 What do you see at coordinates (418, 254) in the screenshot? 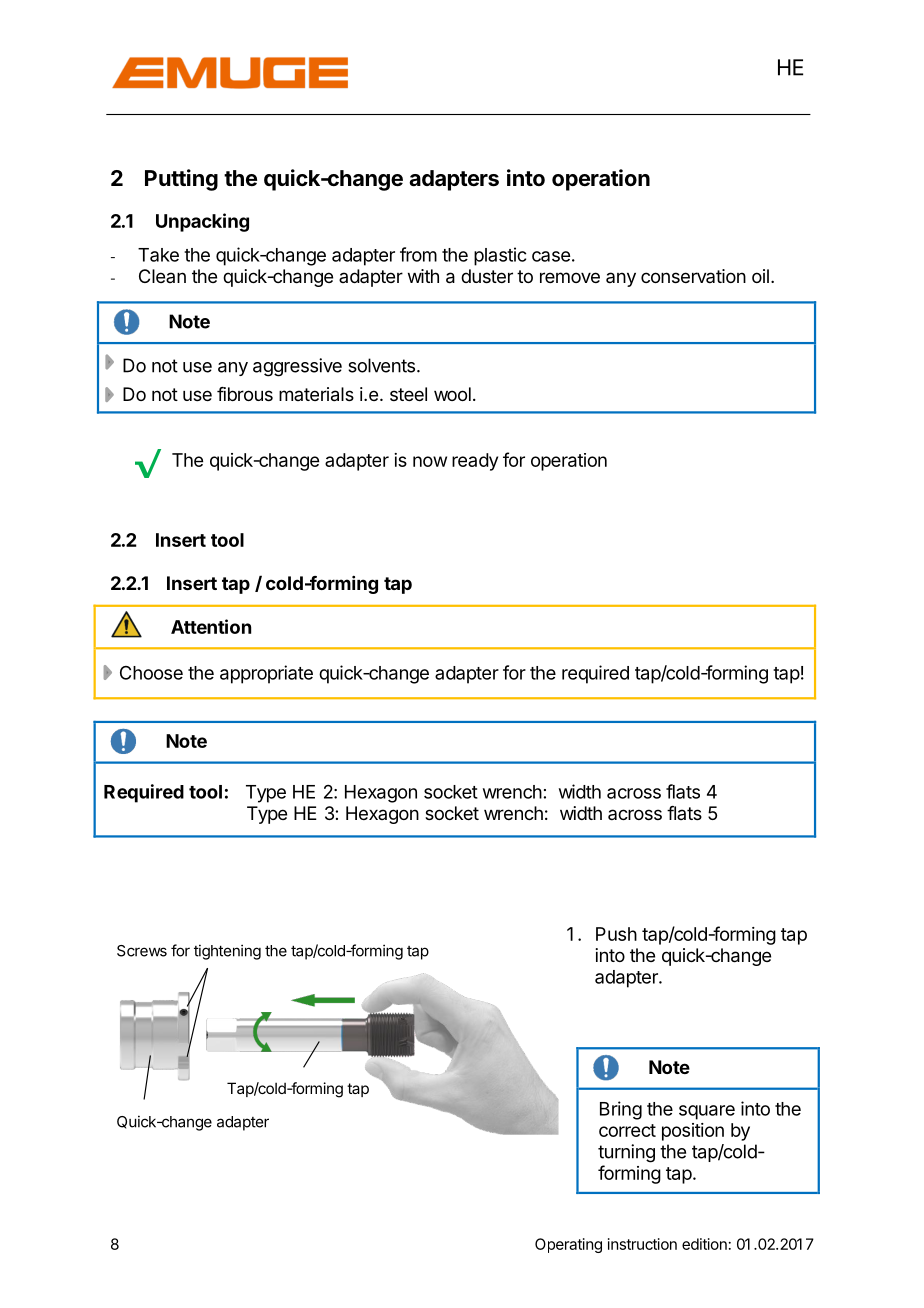
I see `from` at bounding box center [418, 254].
